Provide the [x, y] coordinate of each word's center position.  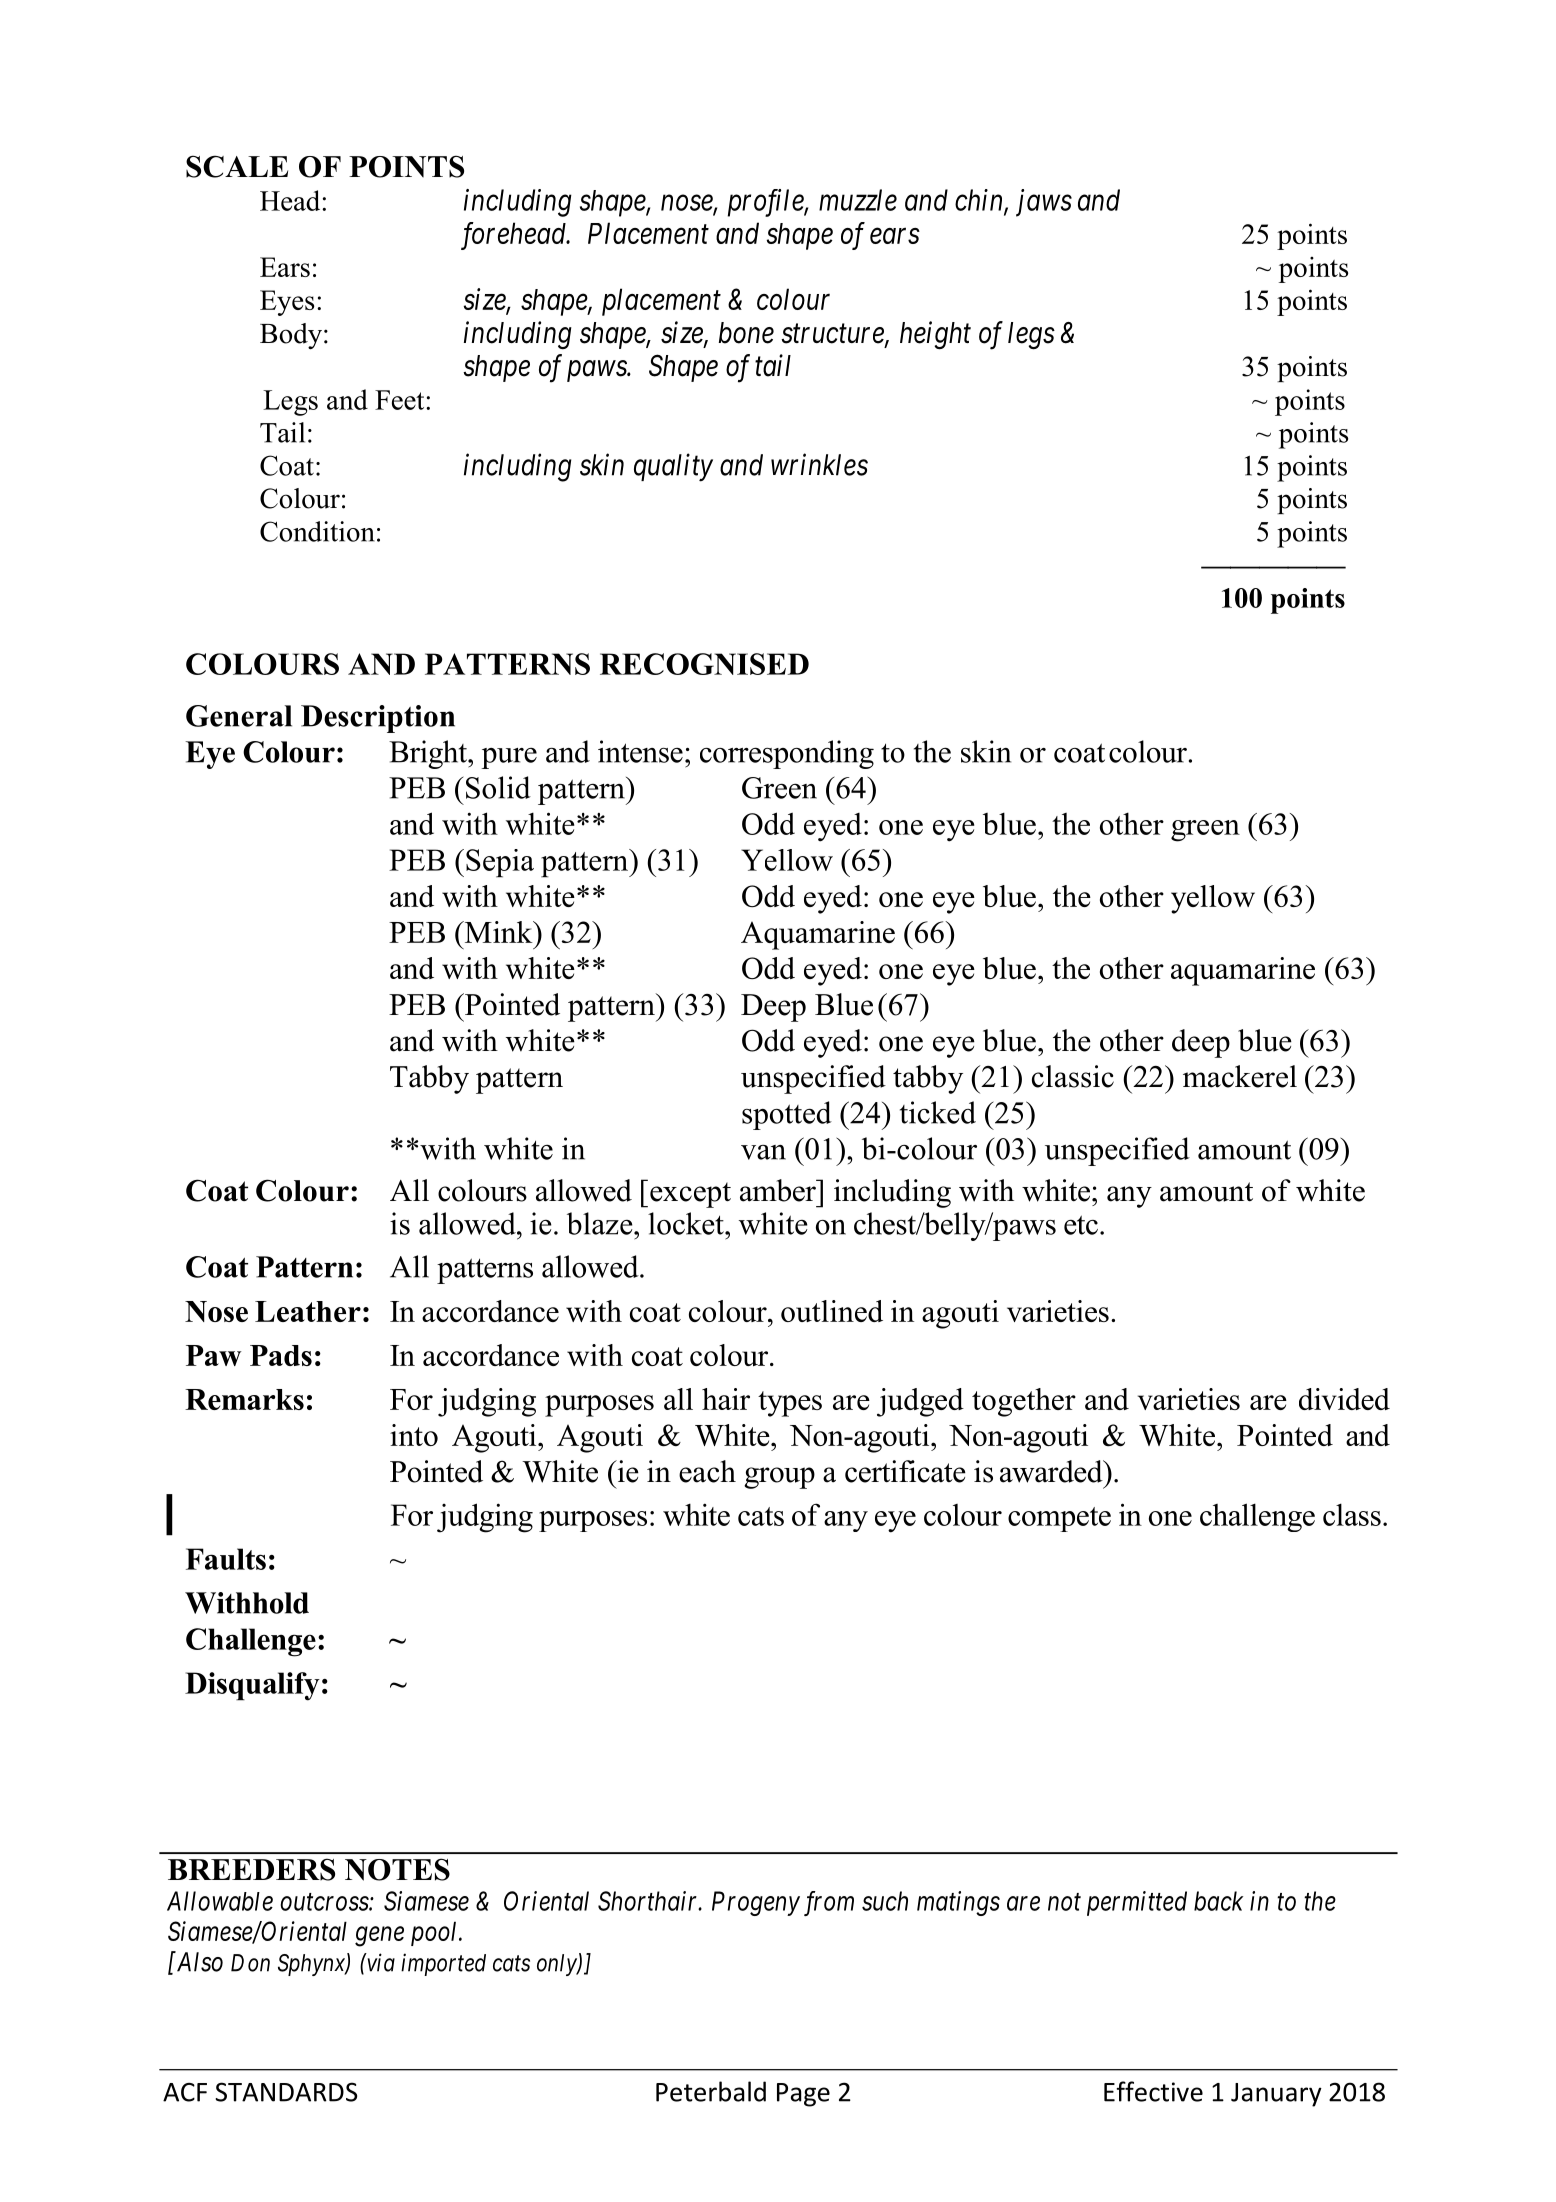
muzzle [858, 200]
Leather [308, 1311]
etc [1081, 1225]
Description [378, 719]
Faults [226, 1559]
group [779, 1478]
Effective [1153, 2091]
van [763, 1152]
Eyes [287, 303]
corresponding [787, 754]
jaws [1044, 203]
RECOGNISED [704, 664]
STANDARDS [286, 2092]
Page [803, 2095]
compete [1059, 1519]
